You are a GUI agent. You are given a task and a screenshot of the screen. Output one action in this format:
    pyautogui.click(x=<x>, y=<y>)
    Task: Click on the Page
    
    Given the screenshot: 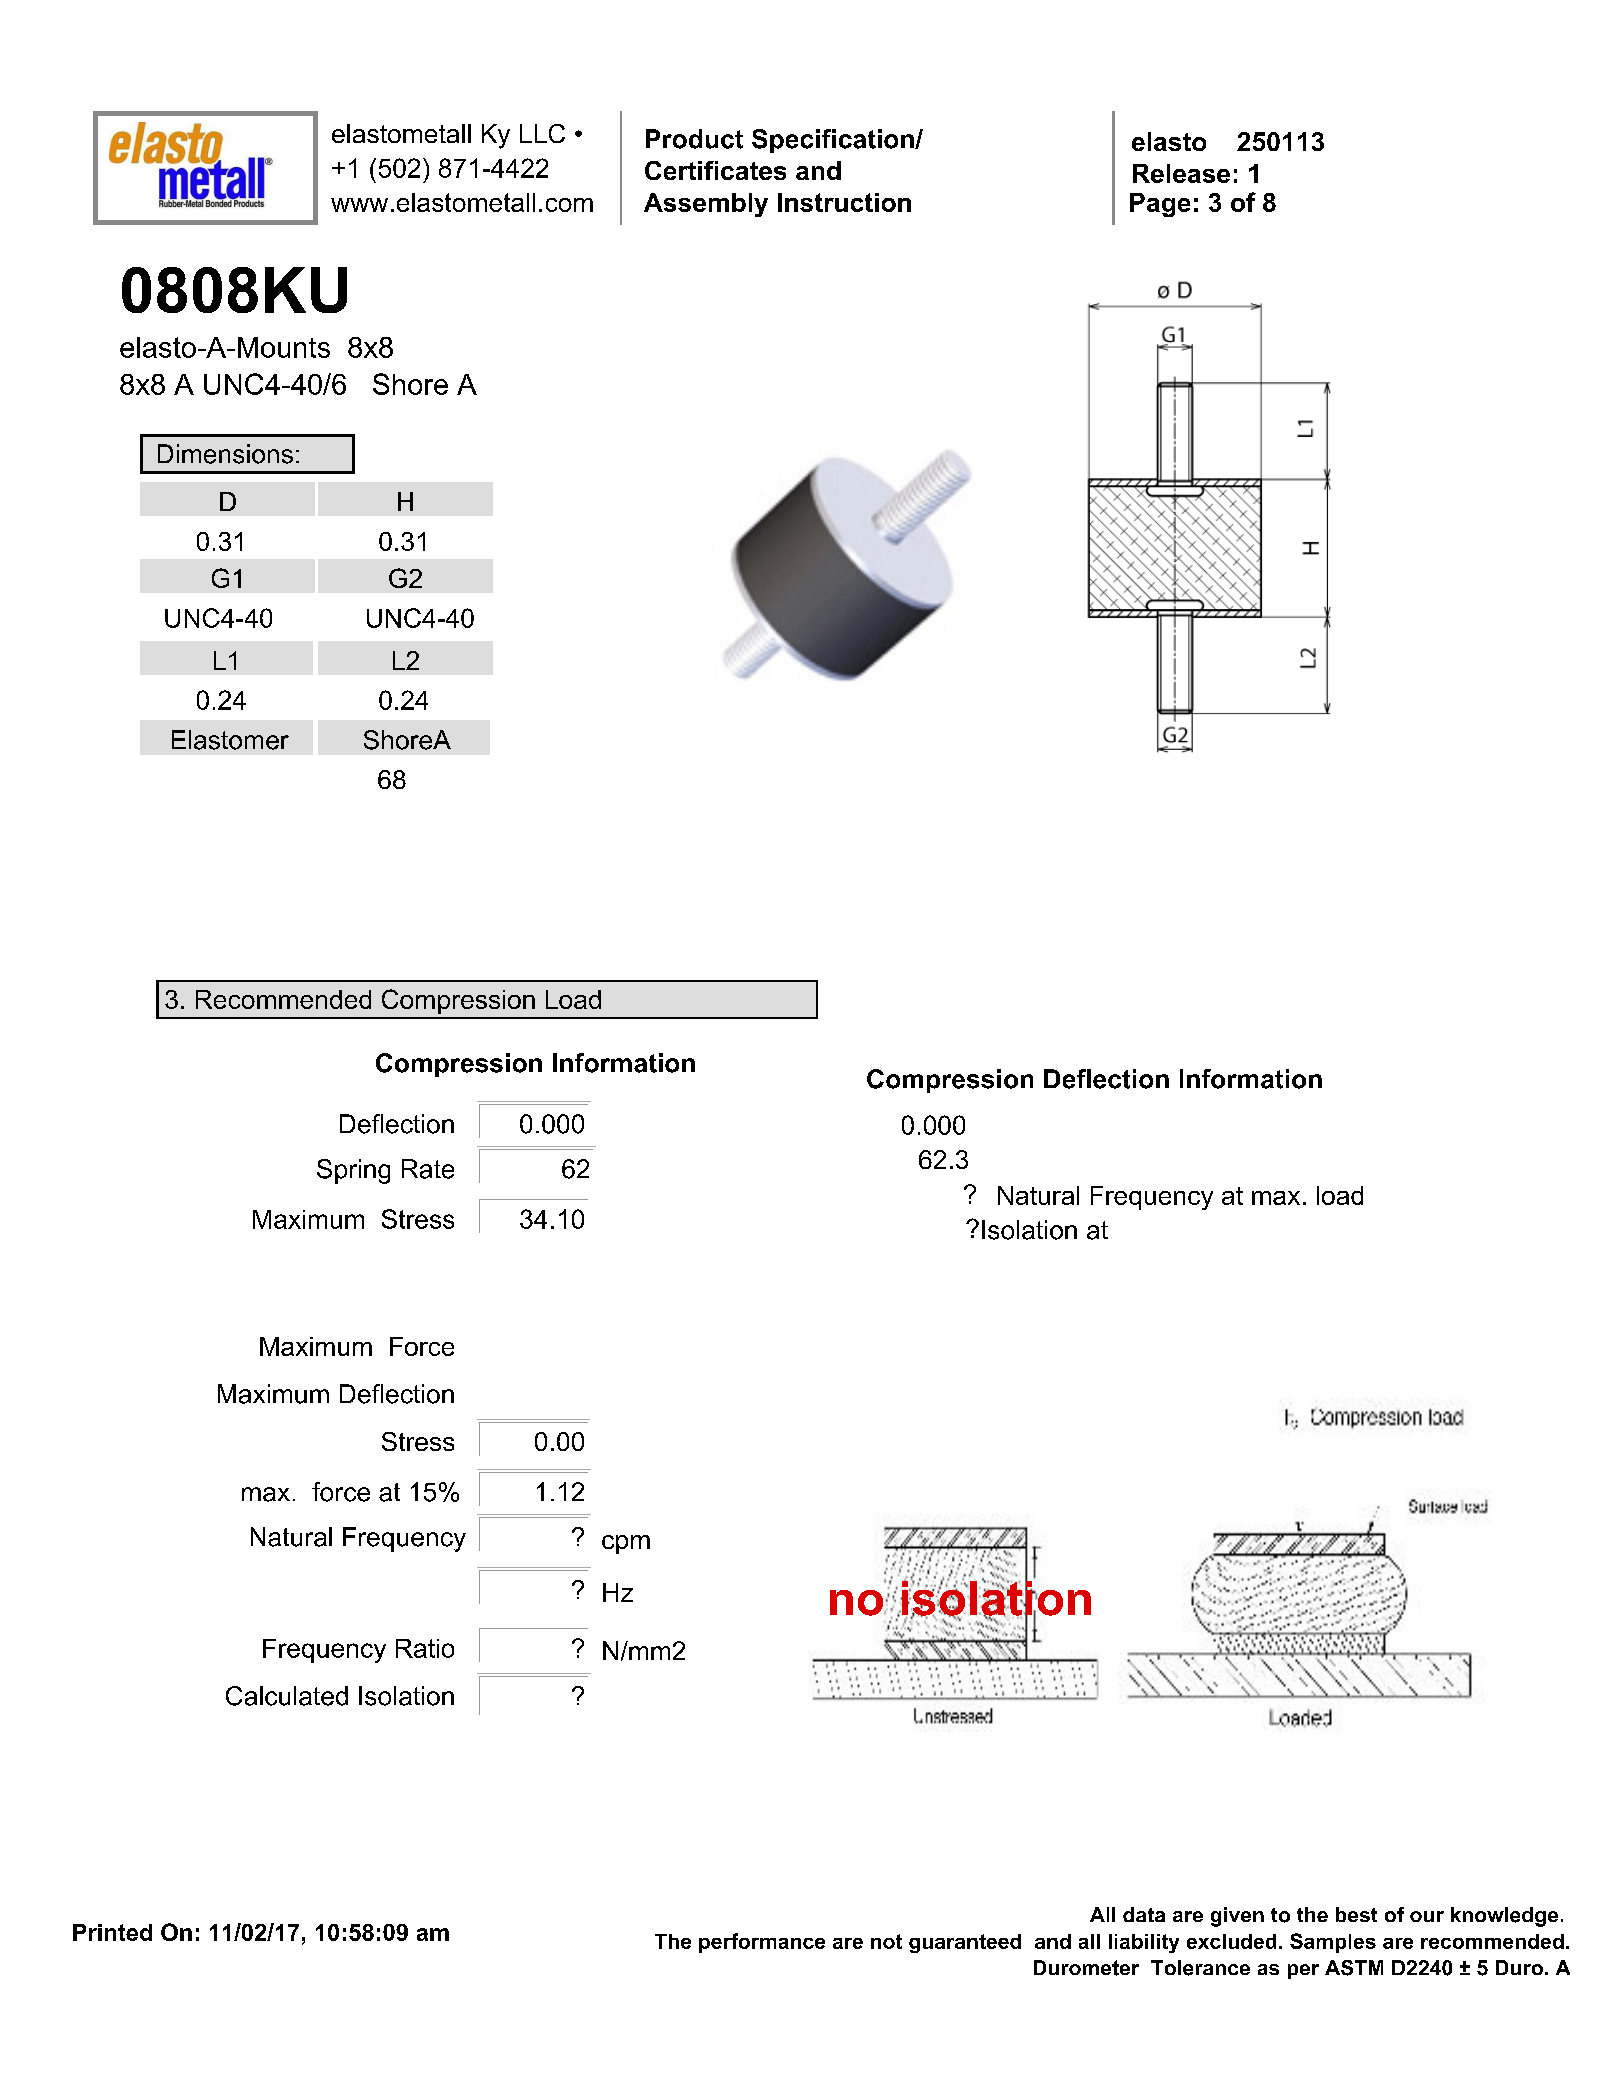 What is the action you would take?
    pyautogui.click(x=1160, y=205)
